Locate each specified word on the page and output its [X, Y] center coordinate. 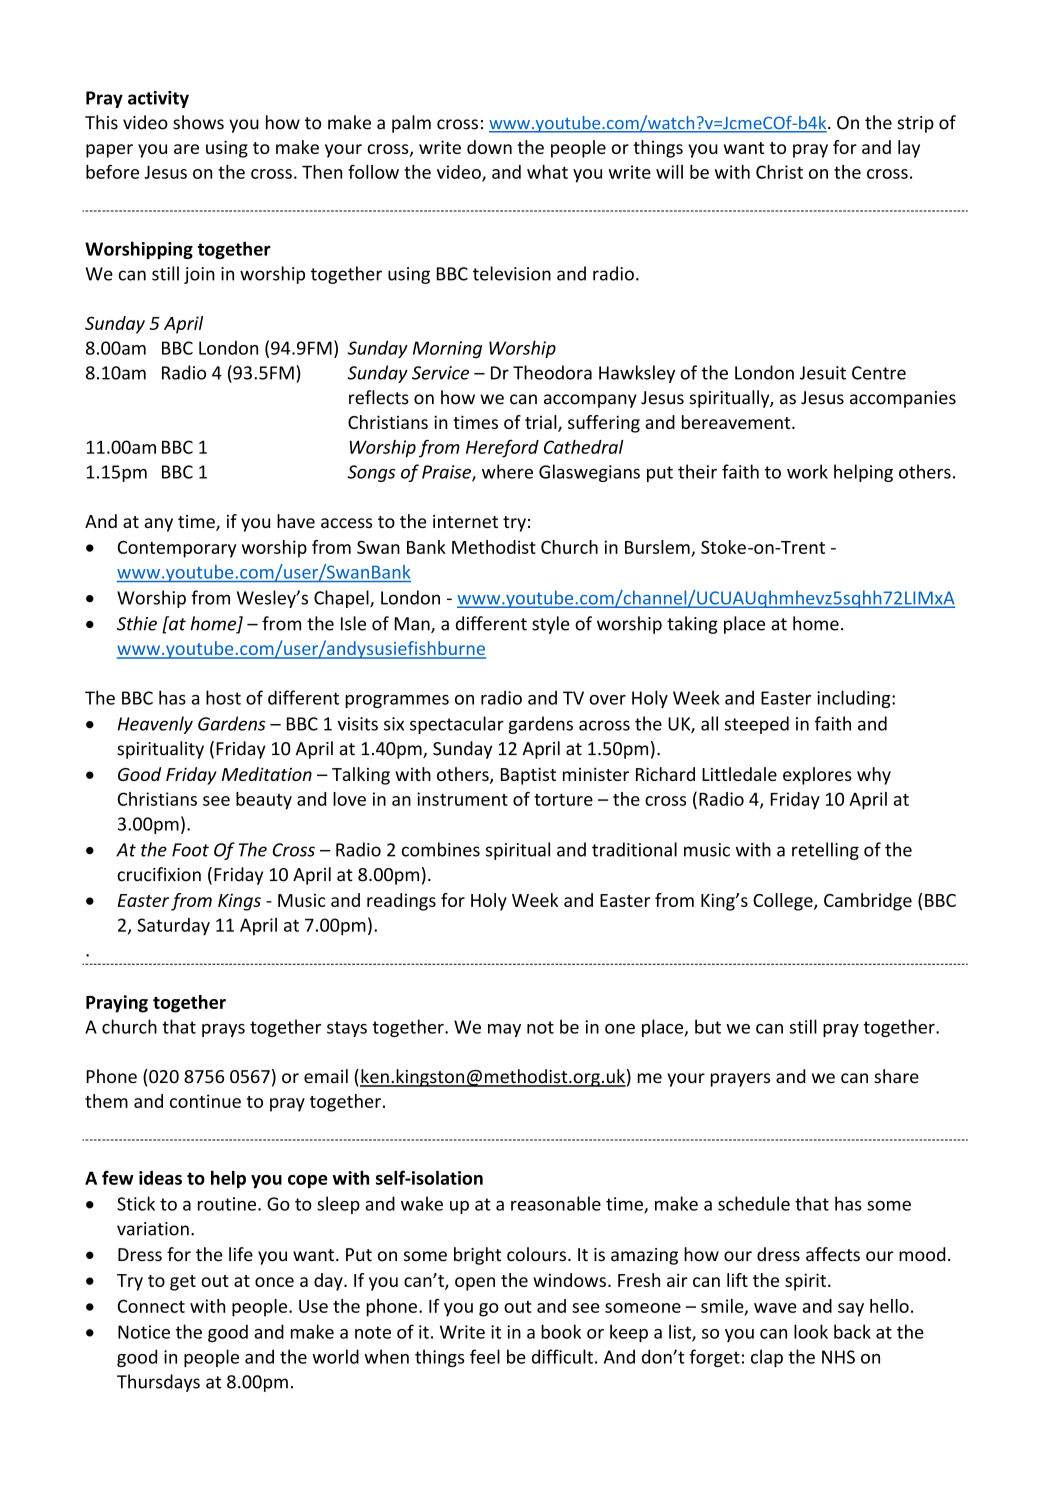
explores [817, 776]
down [489, 147]
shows [198, 122]
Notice [144, 1332]
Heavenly [155, 725]
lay [909, 149]
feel [485, 1356]
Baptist [528, 776]
